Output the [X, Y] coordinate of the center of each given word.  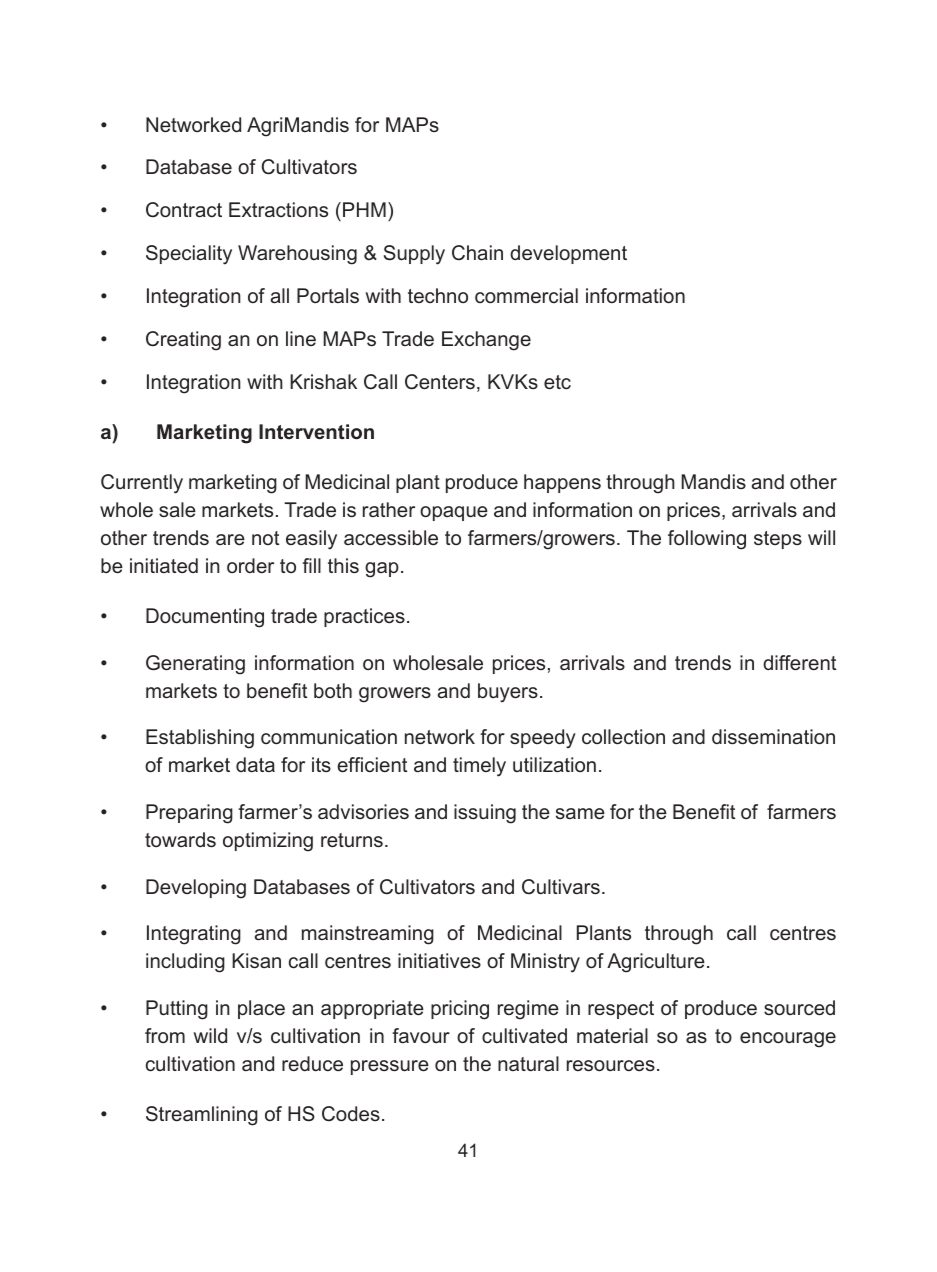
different [799, 662]
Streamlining [202, 1116]
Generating [195, 665]
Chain [477, 252]
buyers [508, 693]
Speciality [189, 255]
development [568, 254]
